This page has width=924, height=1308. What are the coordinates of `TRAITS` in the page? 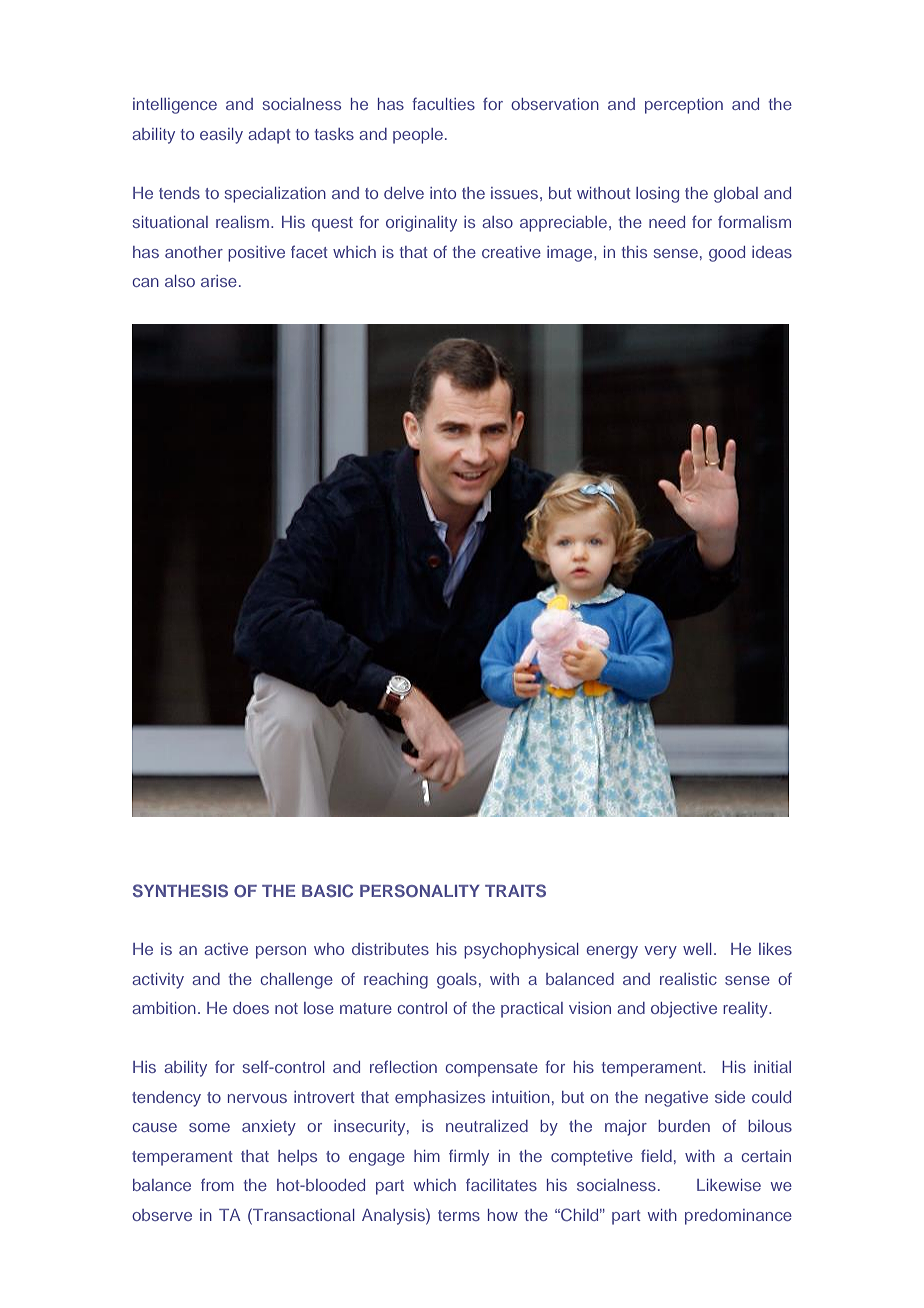 It's located at (515, 890).
